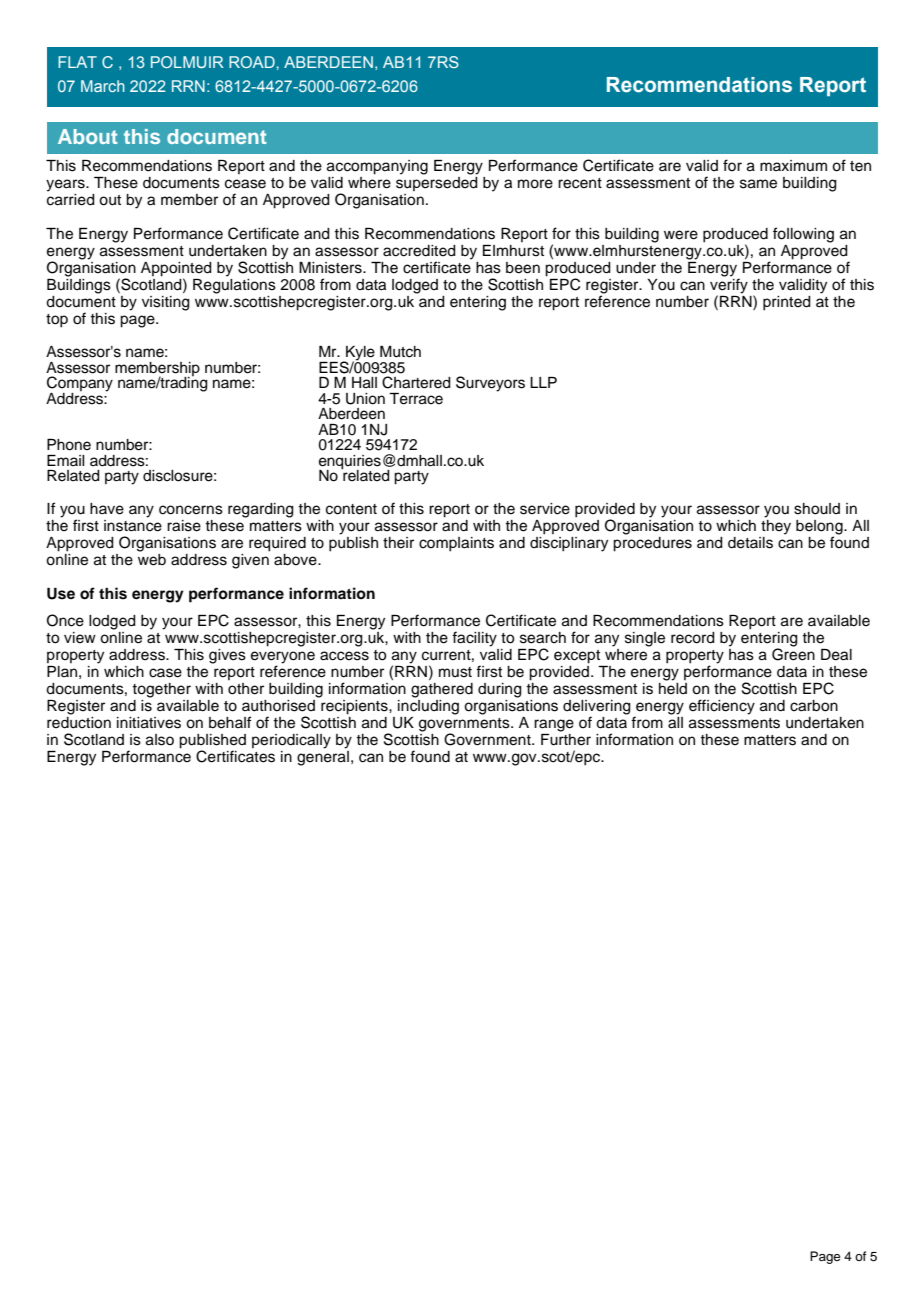 The image size is (924, 1308). What do you see at coordinates (793, 165) in the image?
I see `maximum` at bounding box center [793, 165].
